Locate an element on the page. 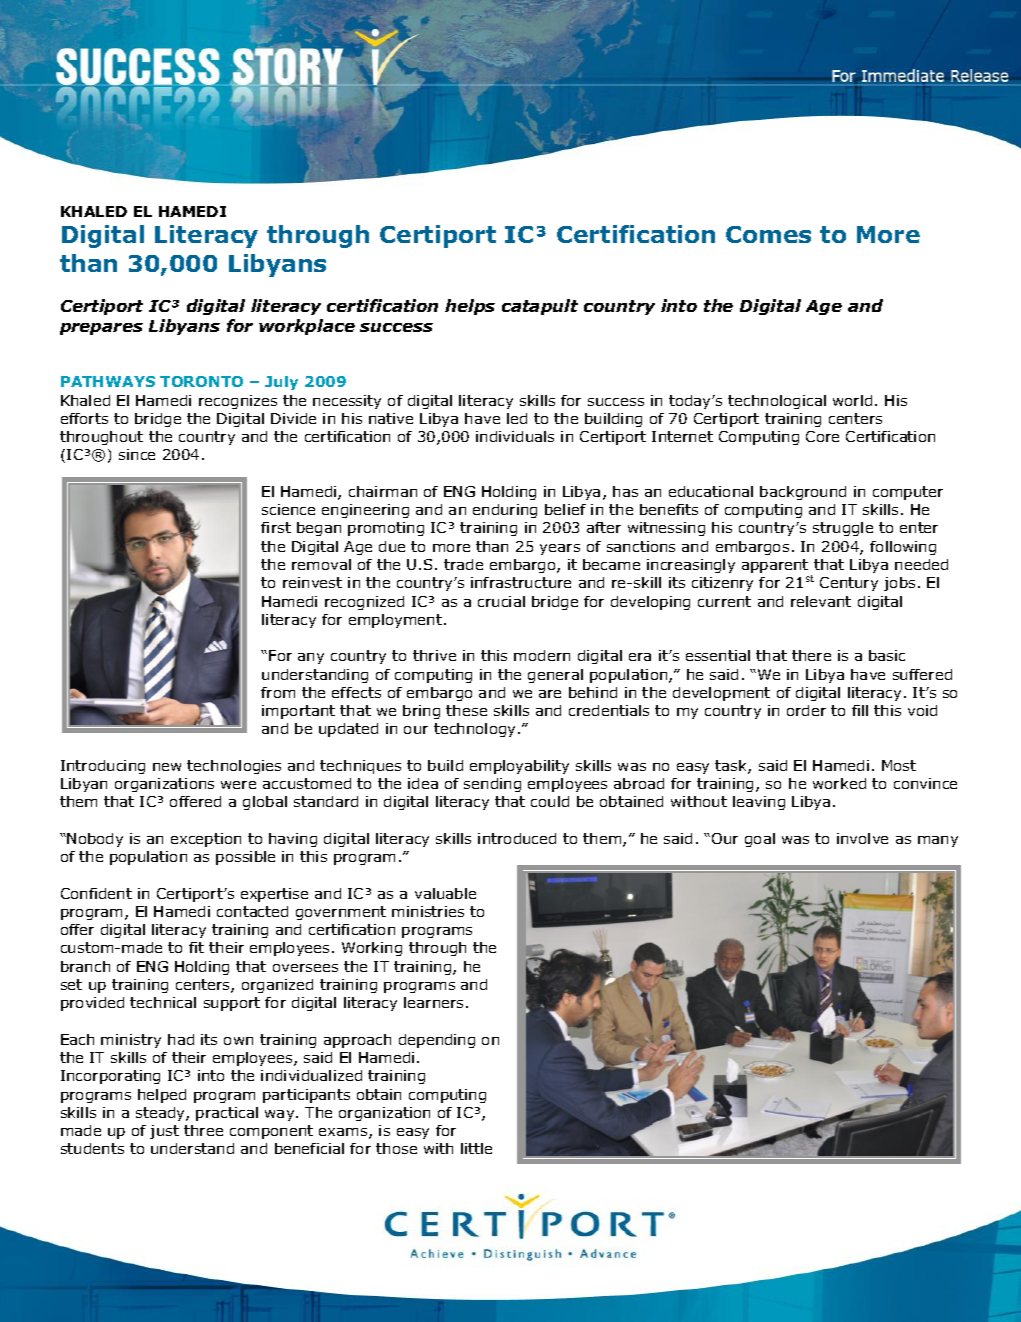  little is located at coordinates (476, 1148).
